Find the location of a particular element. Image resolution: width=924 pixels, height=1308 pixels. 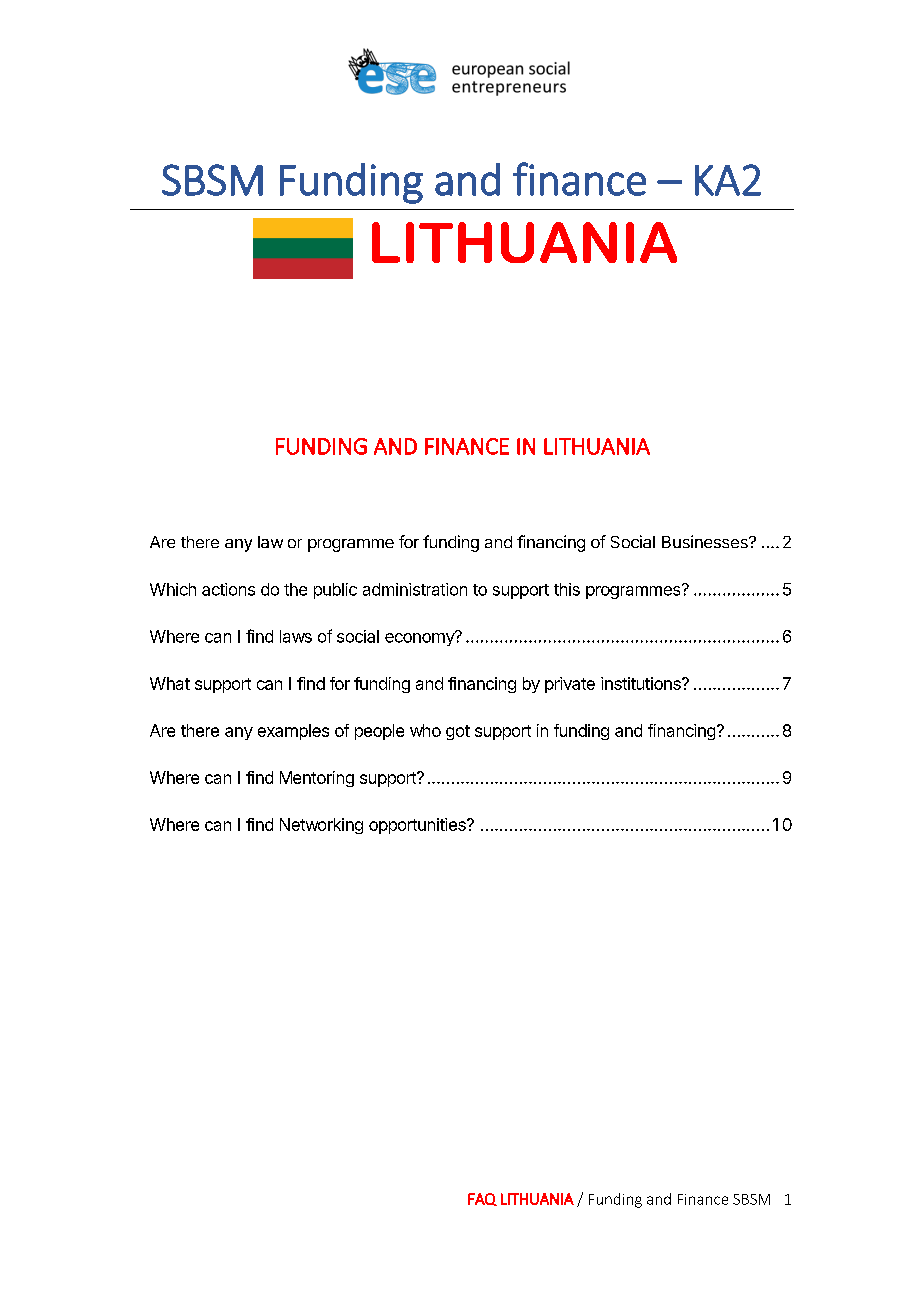

people is located at coordinates (379, 732).
